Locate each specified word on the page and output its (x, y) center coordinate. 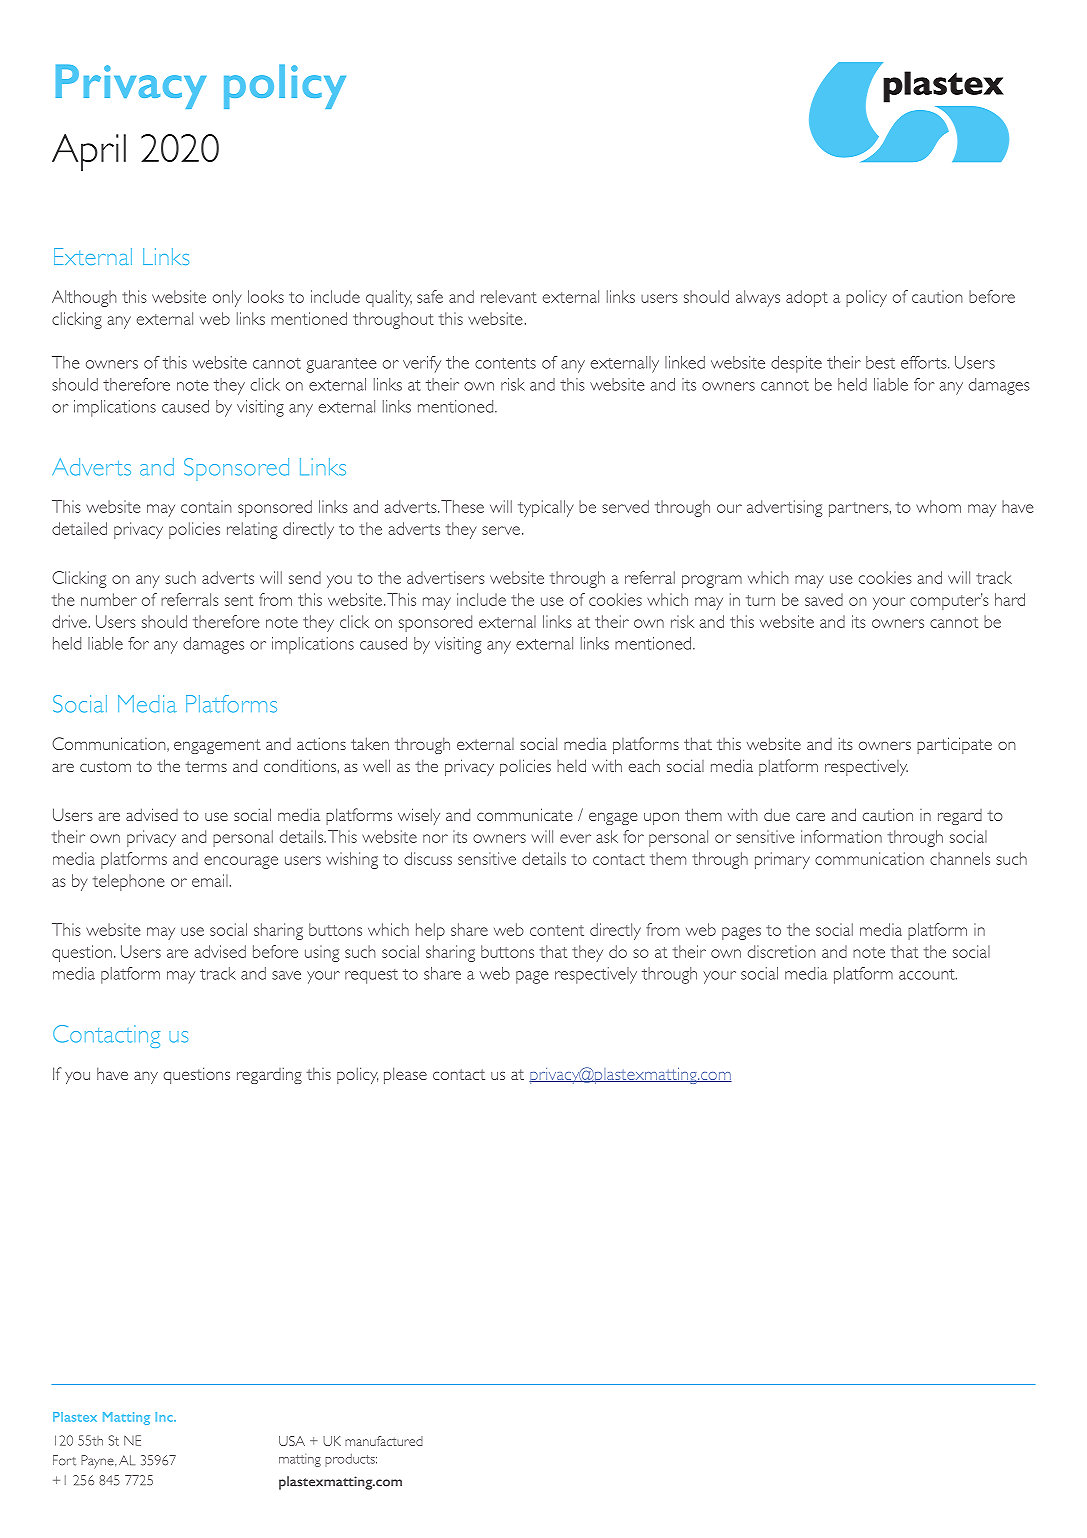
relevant (509, 296)
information (841, 836)
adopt (807, 298)
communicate (524, 814)
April (89, 152)
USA (292, 1441)
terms (206, 766)
